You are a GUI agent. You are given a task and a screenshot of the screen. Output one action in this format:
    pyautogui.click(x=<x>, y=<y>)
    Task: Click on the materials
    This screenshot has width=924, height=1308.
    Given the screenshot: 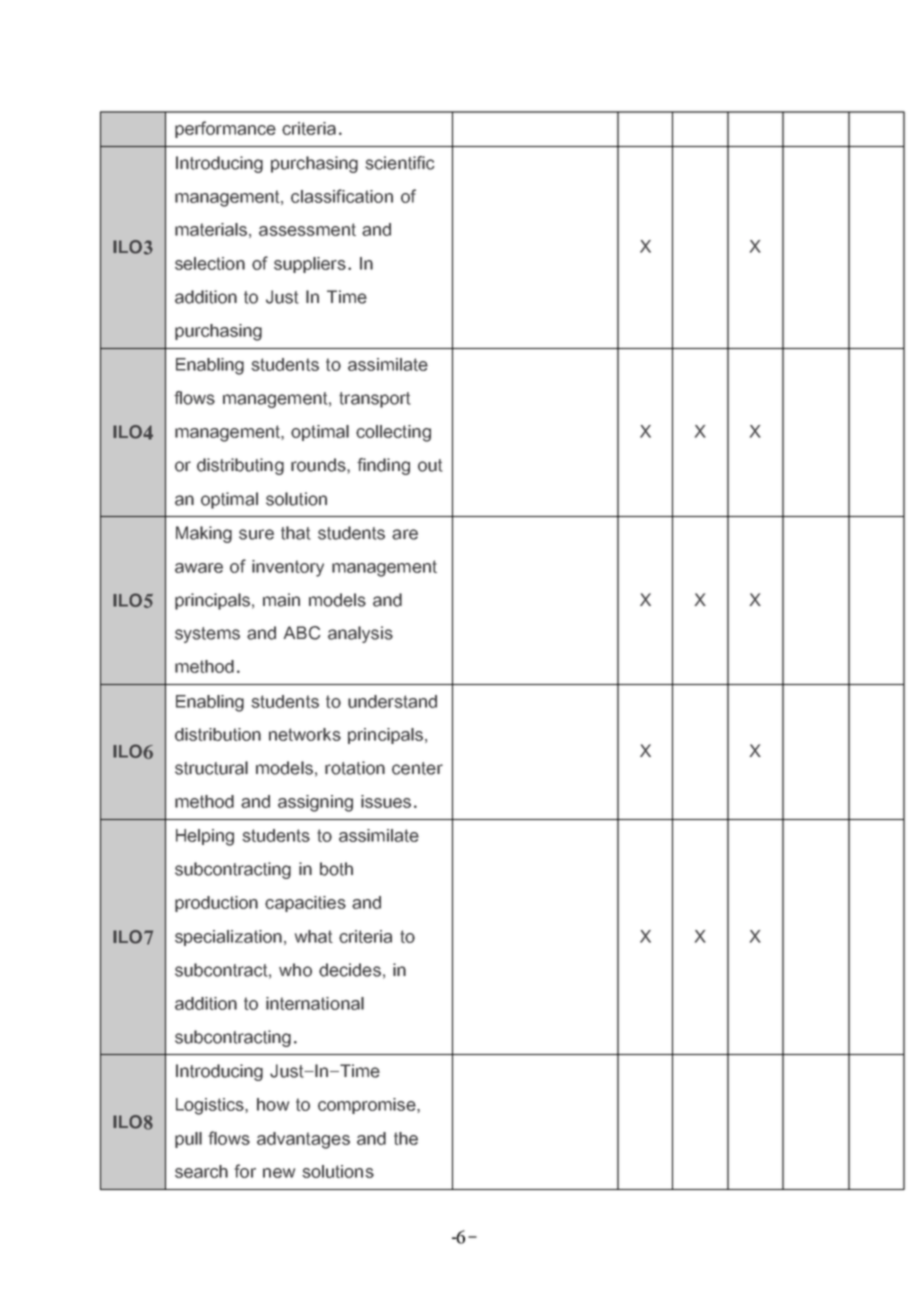 What is the action you would take?
    pyautogui.click(x=211, y=229)
